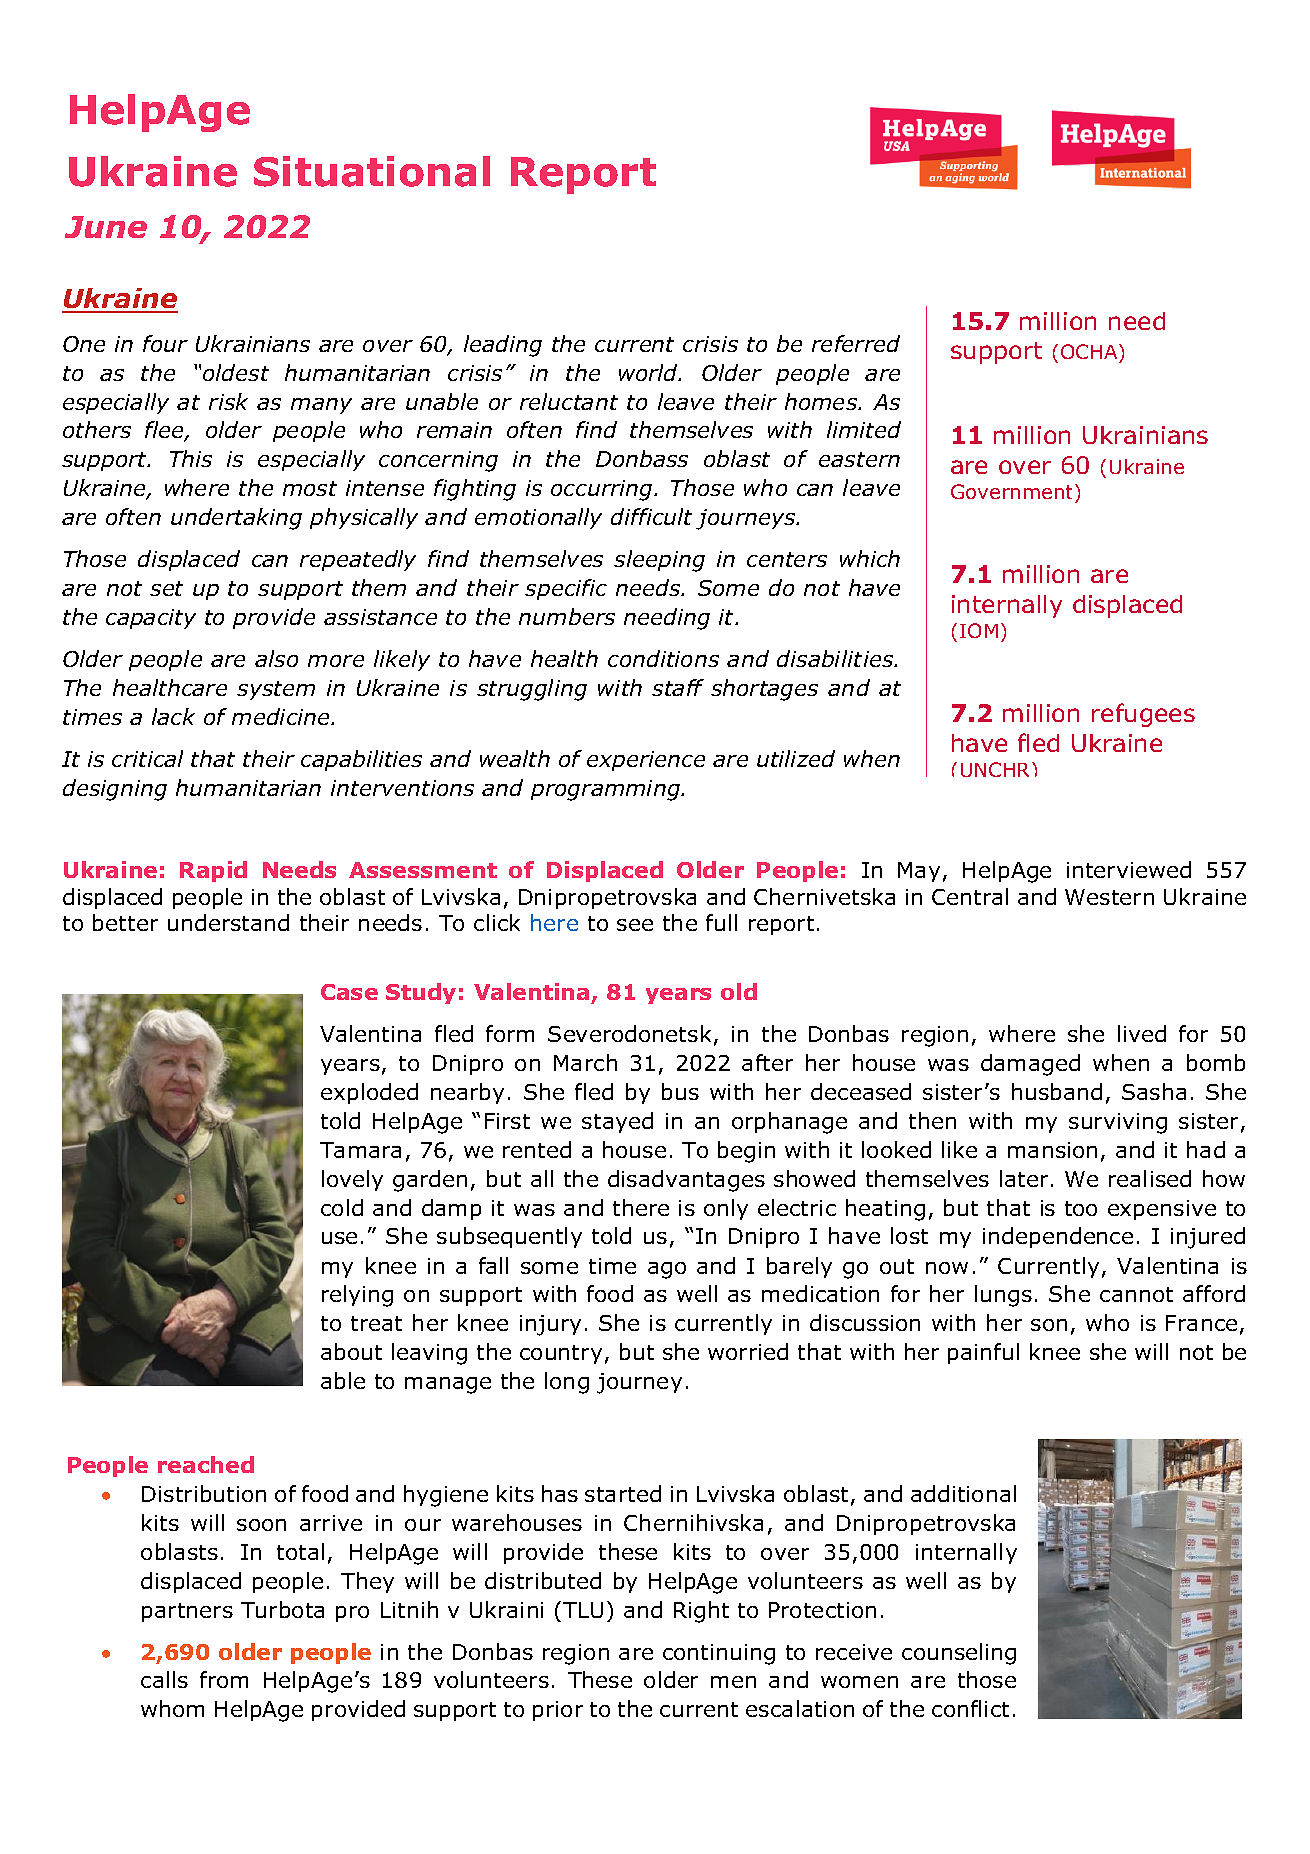 The image size is (1310, 1854). I want to click on staff, so click(678, 687).
